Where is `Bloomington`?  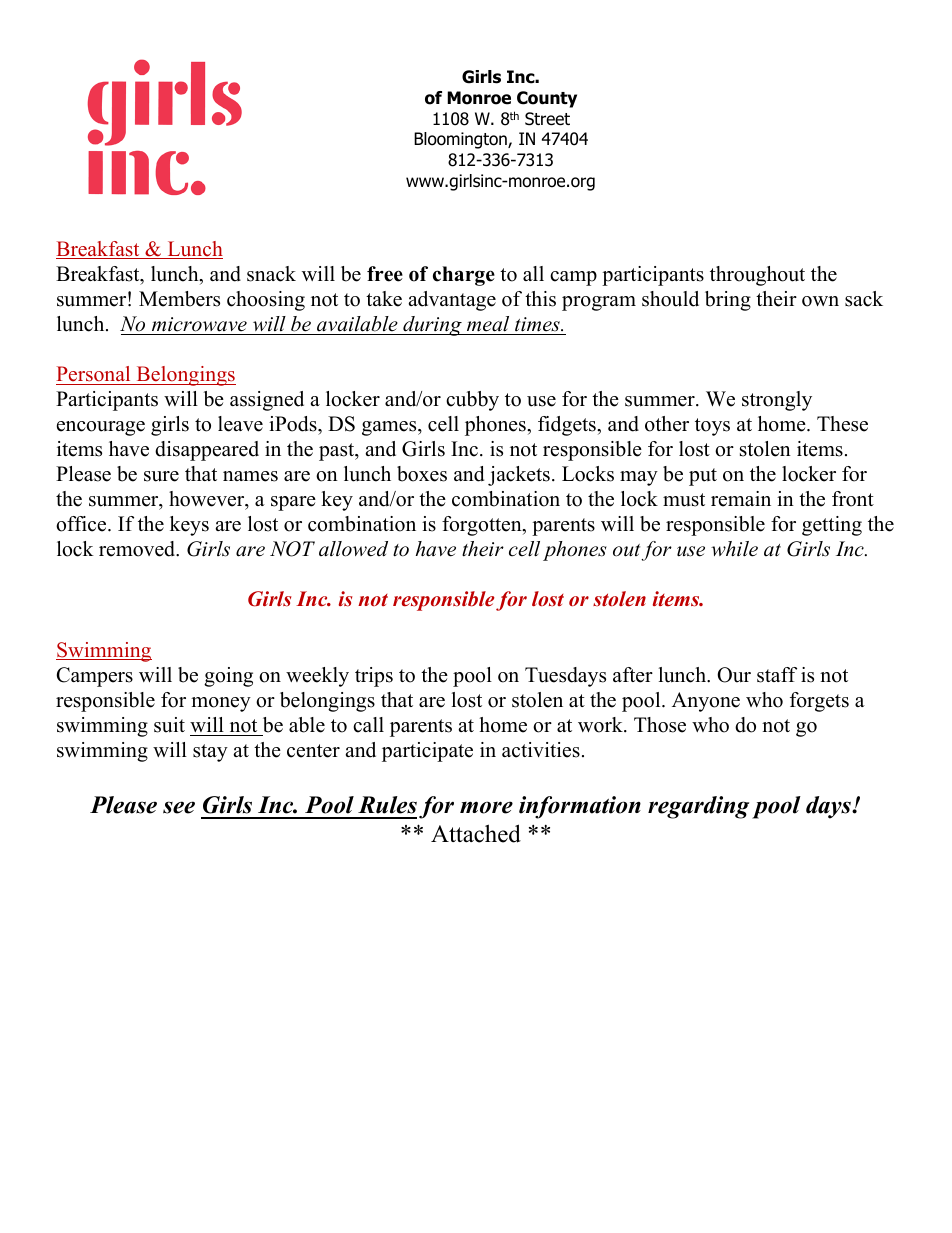 Bloomington is located at coordinates (461, 140).
